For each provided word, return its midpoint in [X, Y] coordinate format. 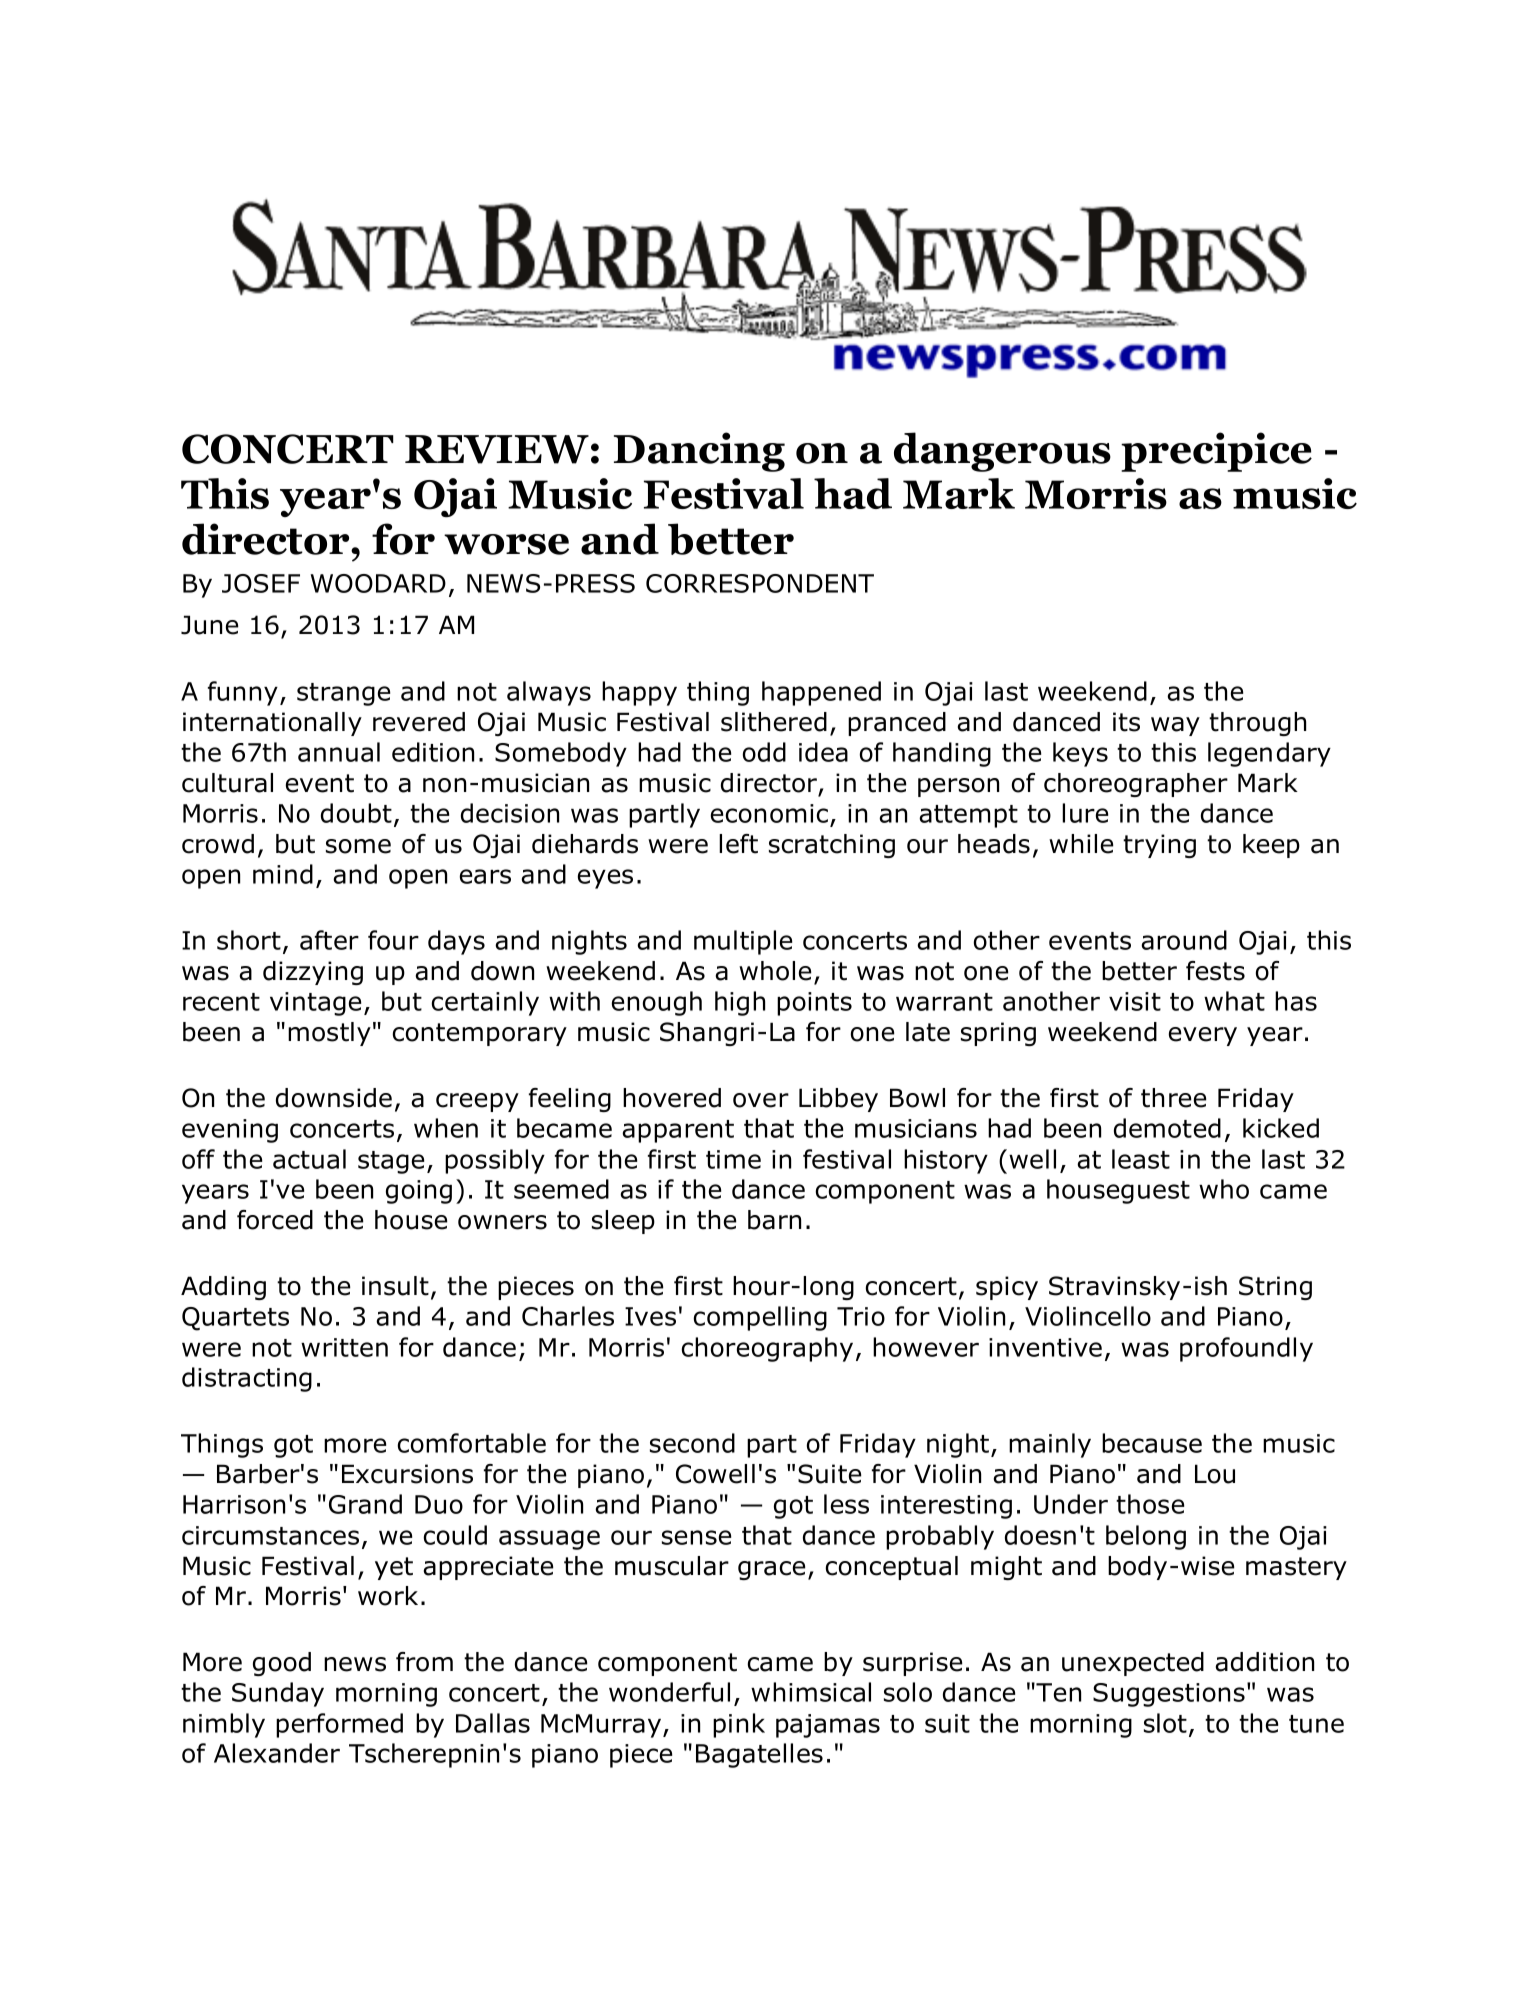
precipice [1216, 452]
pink [739, 1725]
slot [1165, 1723]
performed [339, 1725]
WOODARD [378, 583]
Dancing [699, 452]
